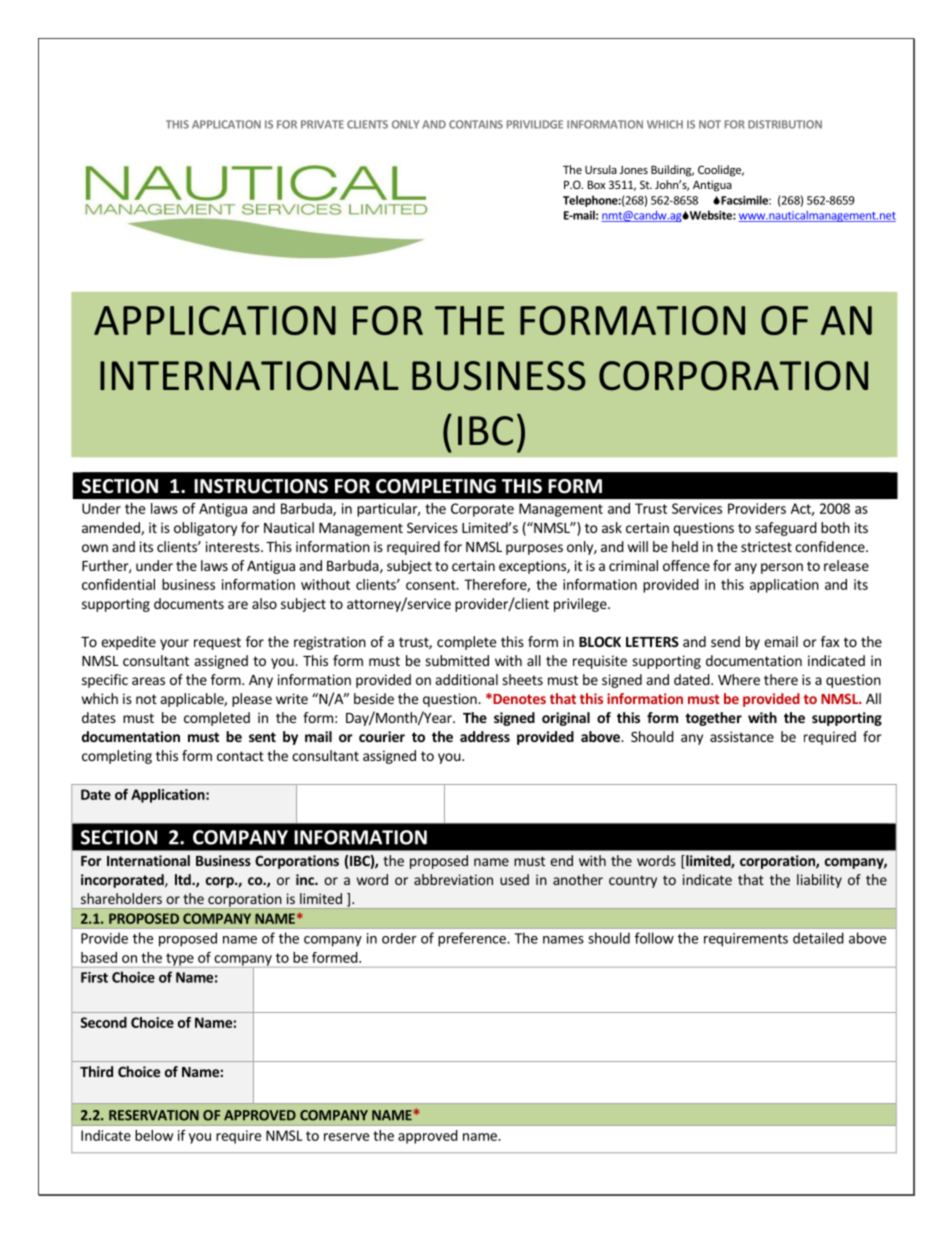 The image size is (952, 1233). What do you see at coordinates (725, 641) in the screenshot?
I see `send` at bounding box center [725, 641].
